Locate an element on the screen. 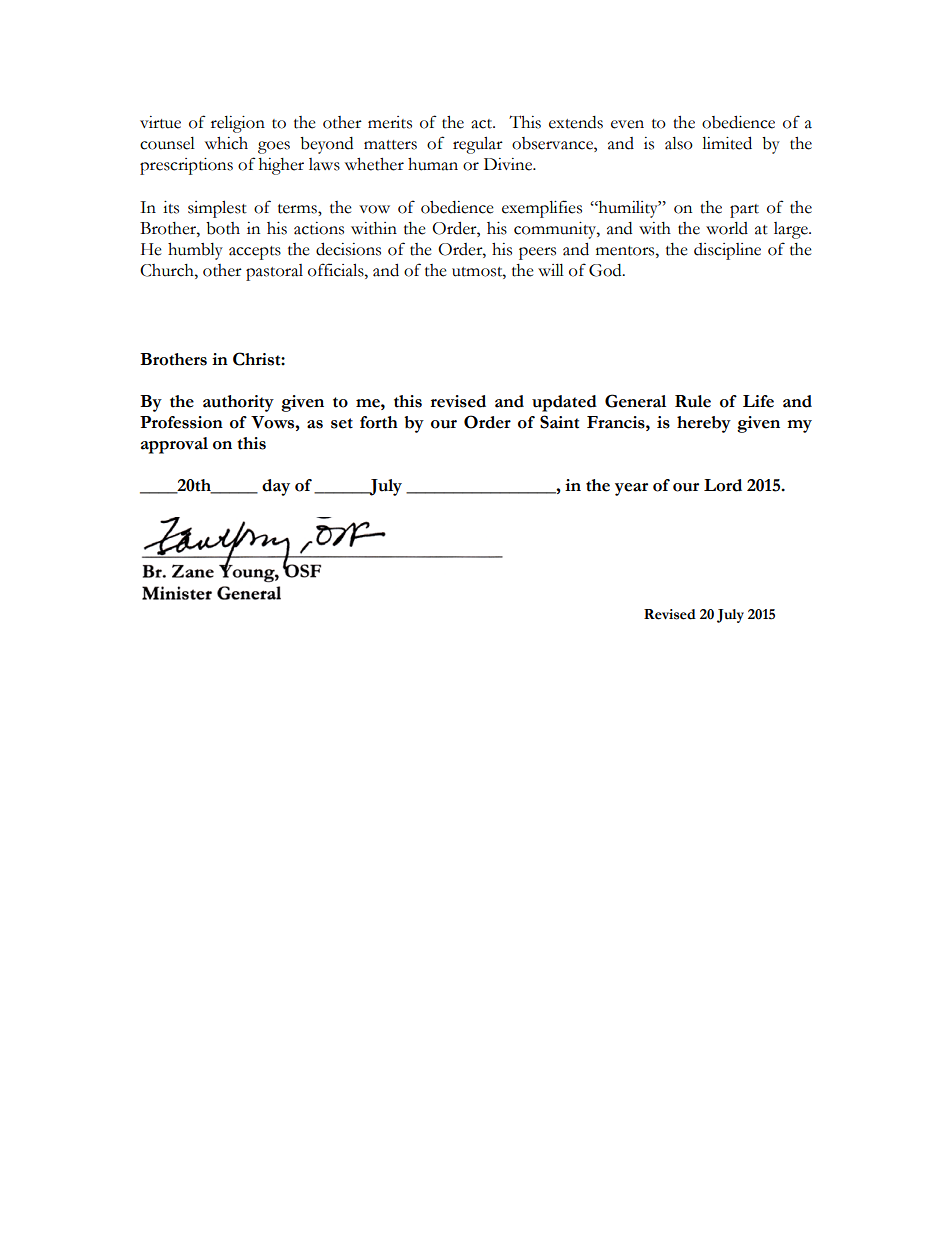  day is located at coordinates (276, 487).
